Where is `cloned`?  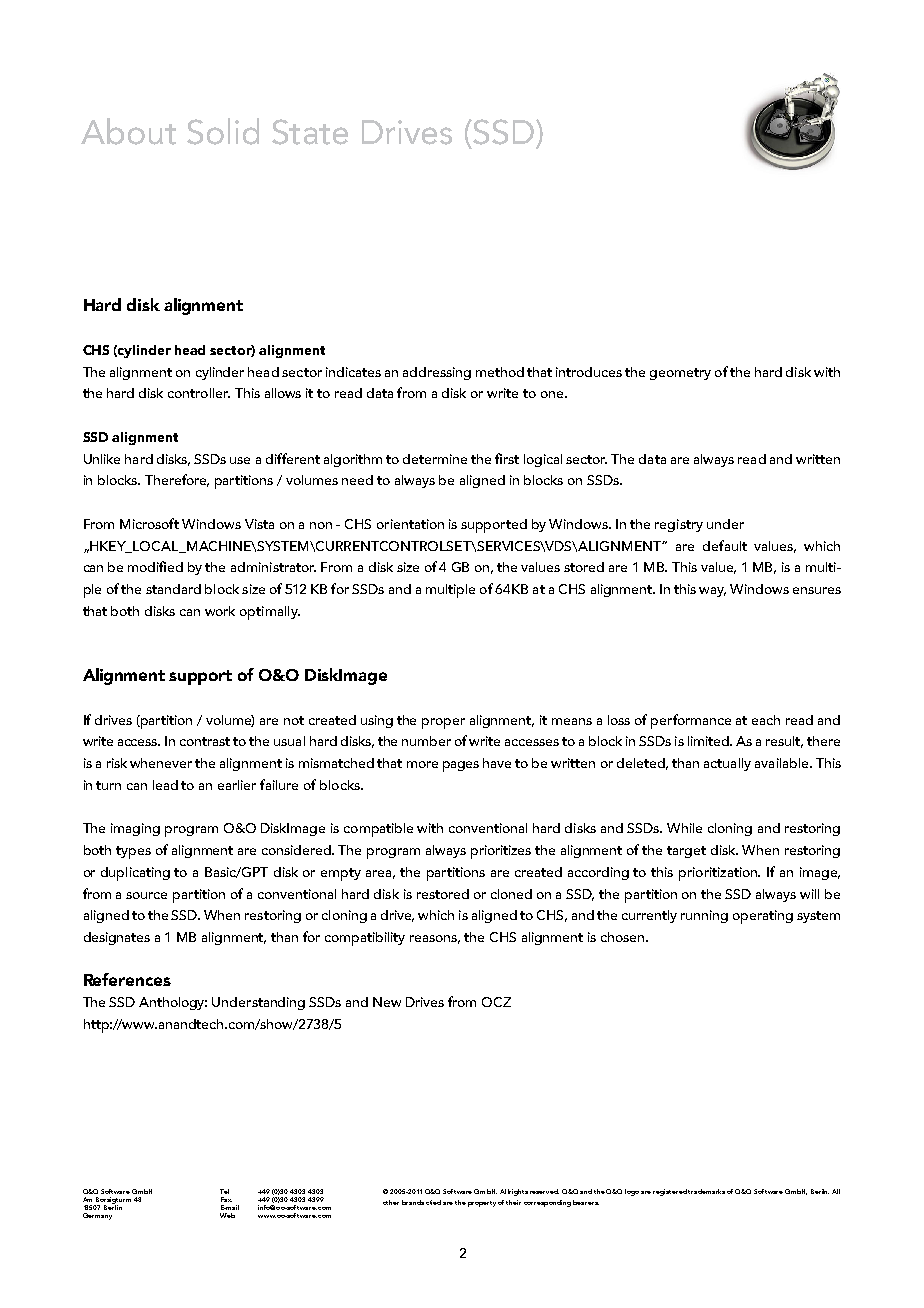
cloned is located at coordinates (511, 894).
